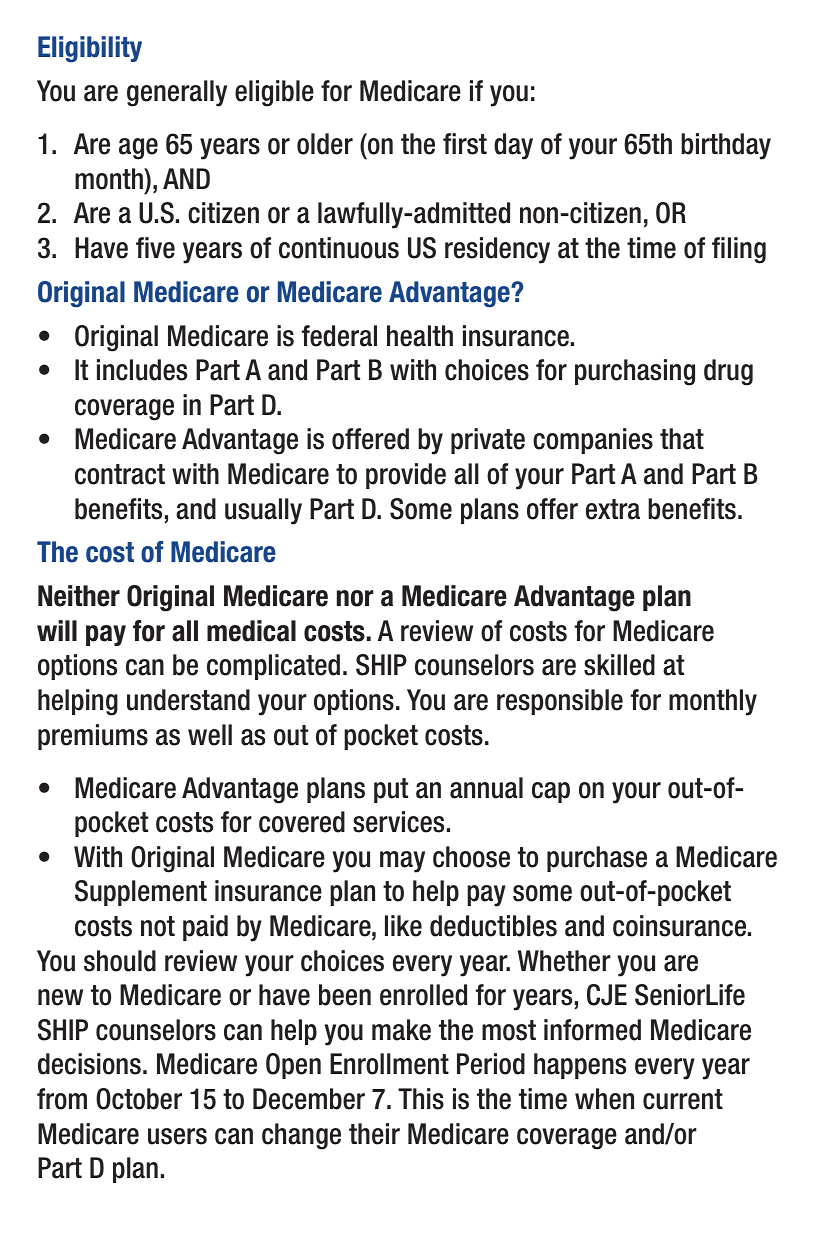  Describe the element at coordinates (619, 665) in the page. I see `skilled` at that location.
